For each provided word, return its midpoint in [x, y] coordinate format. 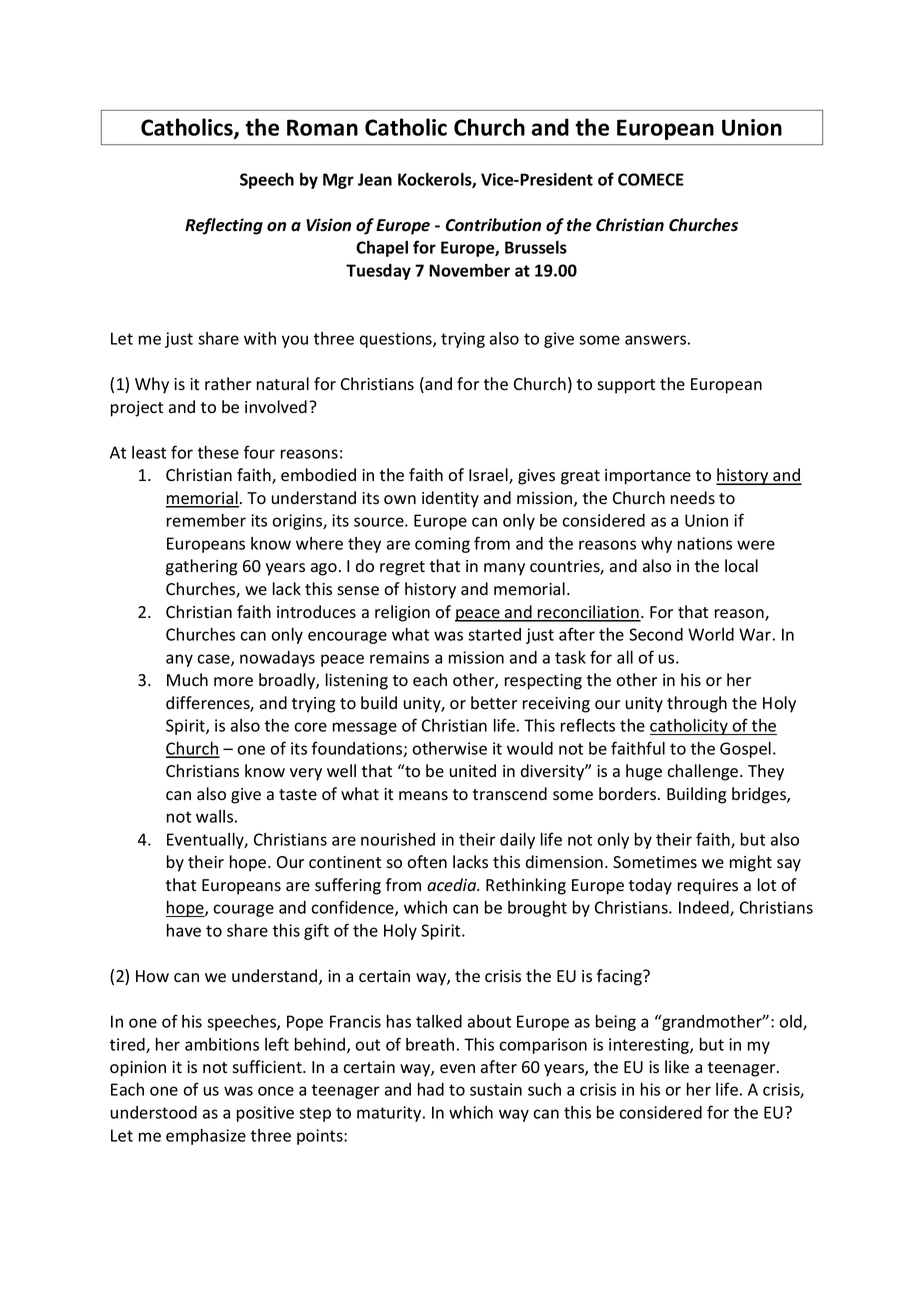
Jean [375, 179]
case [214, 660]
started [494, 634]
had [431, 1089]
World [711, 634]
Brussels [536, 247]
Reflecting [224, 226]
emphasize [206, 1137]
